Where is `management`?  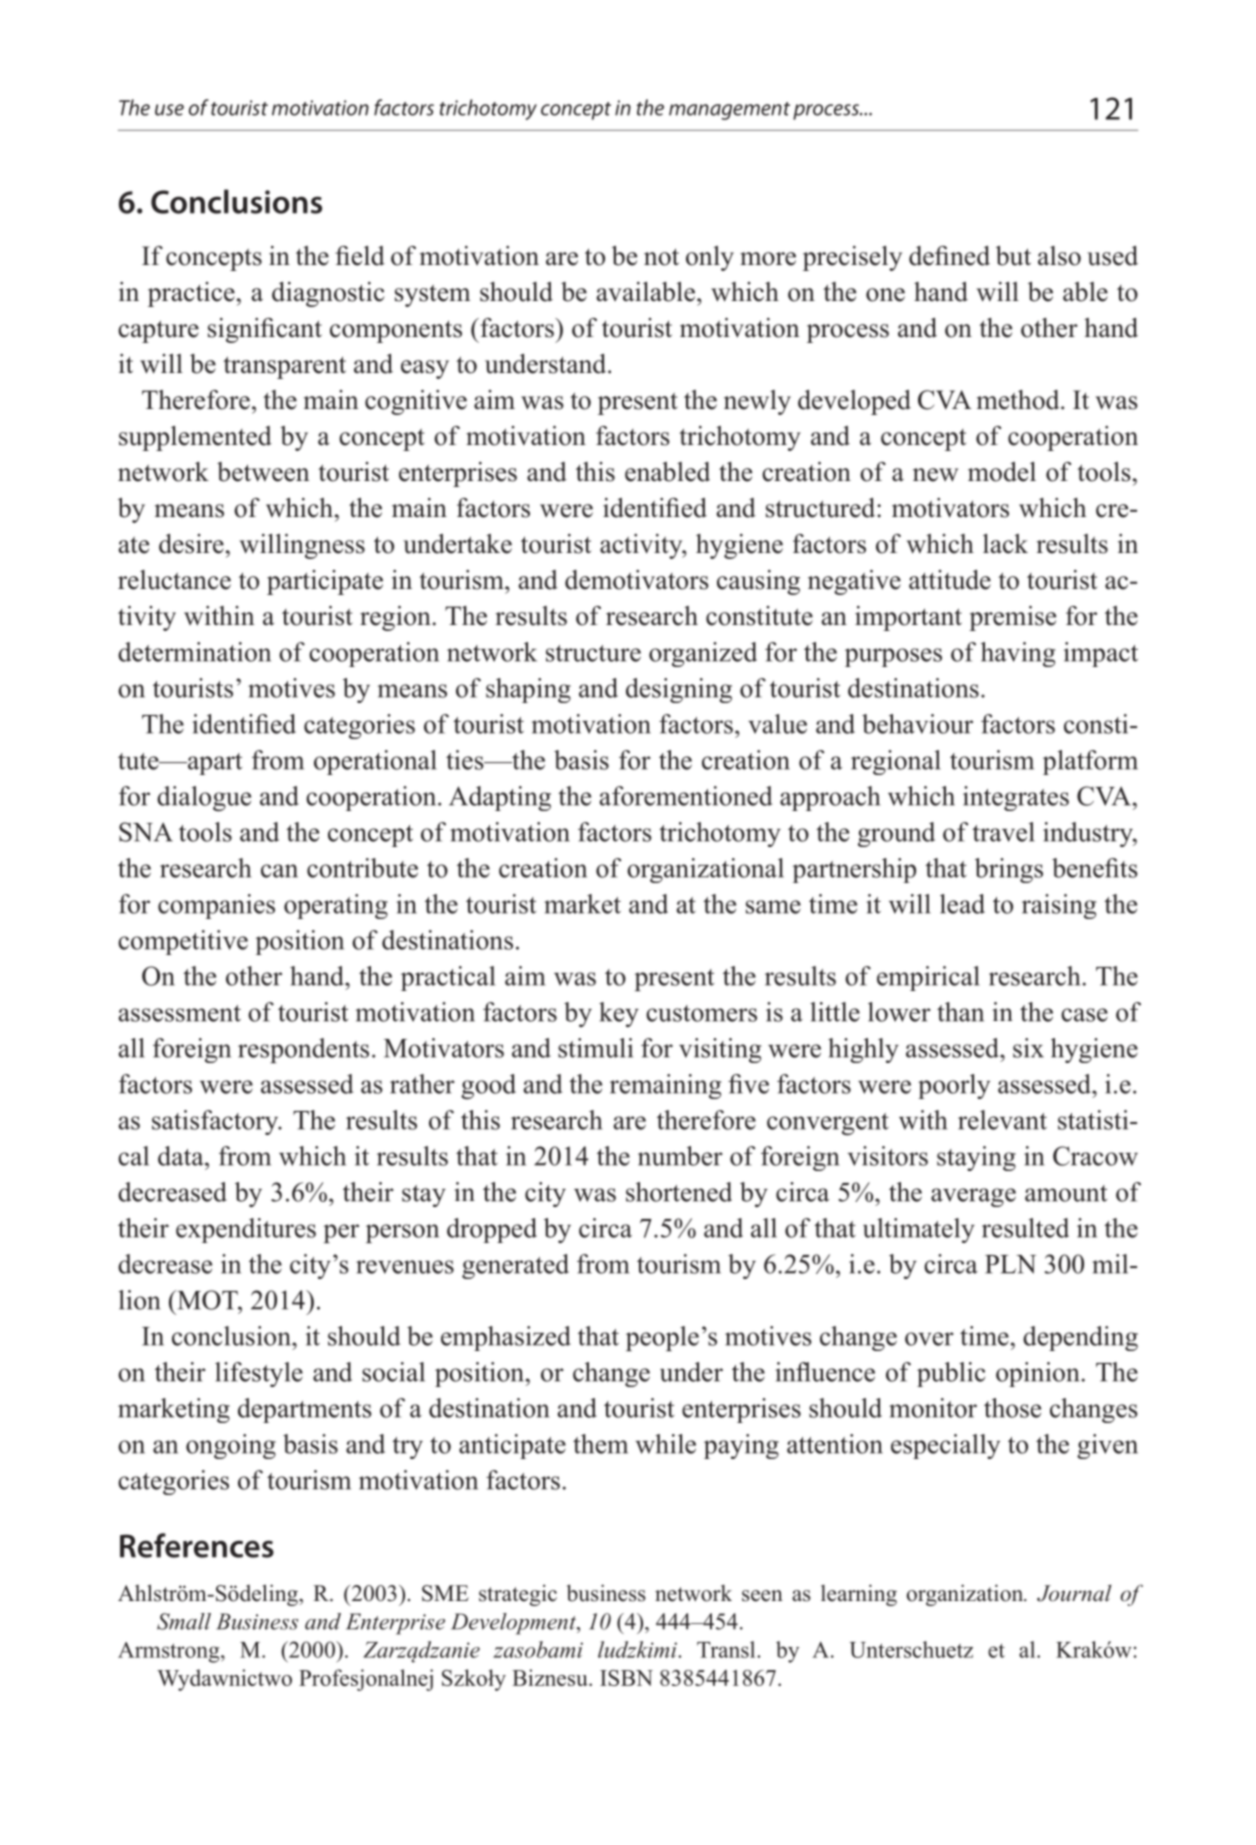
management is located at coordinates (729, 111).
